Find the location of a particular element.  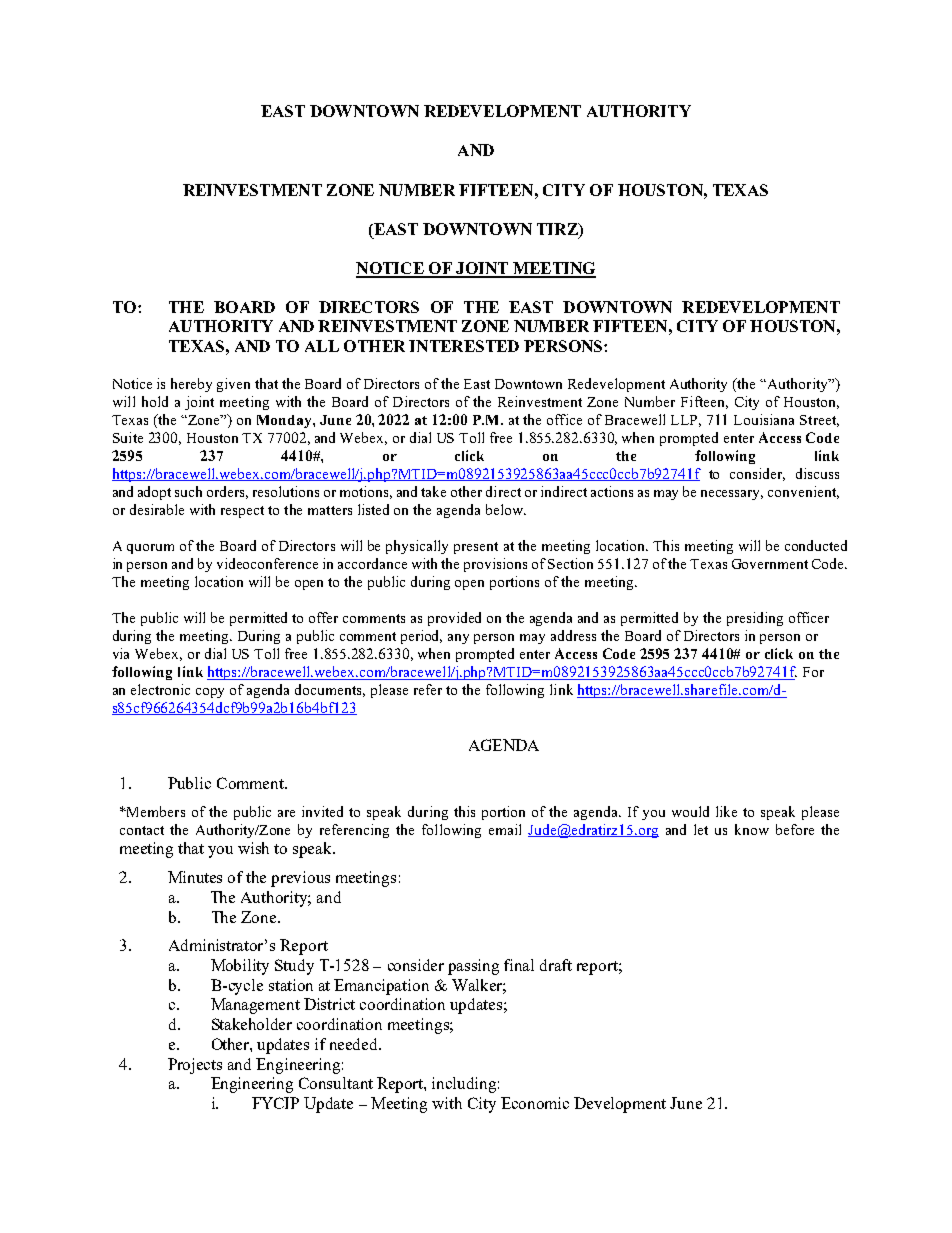

hereby is located at coordinates (191, 385).
